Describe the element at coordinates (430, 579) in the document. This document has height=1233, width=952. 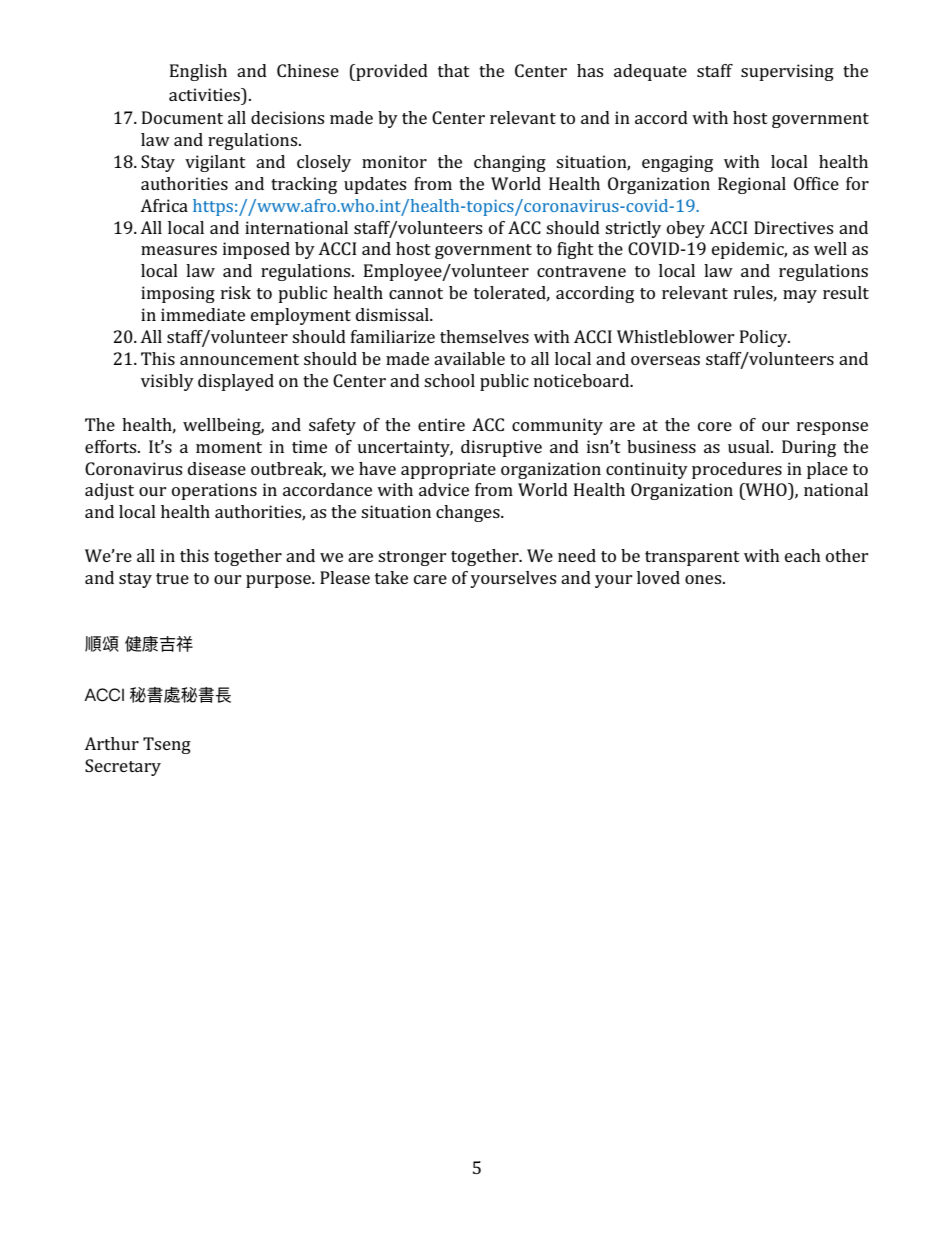
I see `care` at that location.
